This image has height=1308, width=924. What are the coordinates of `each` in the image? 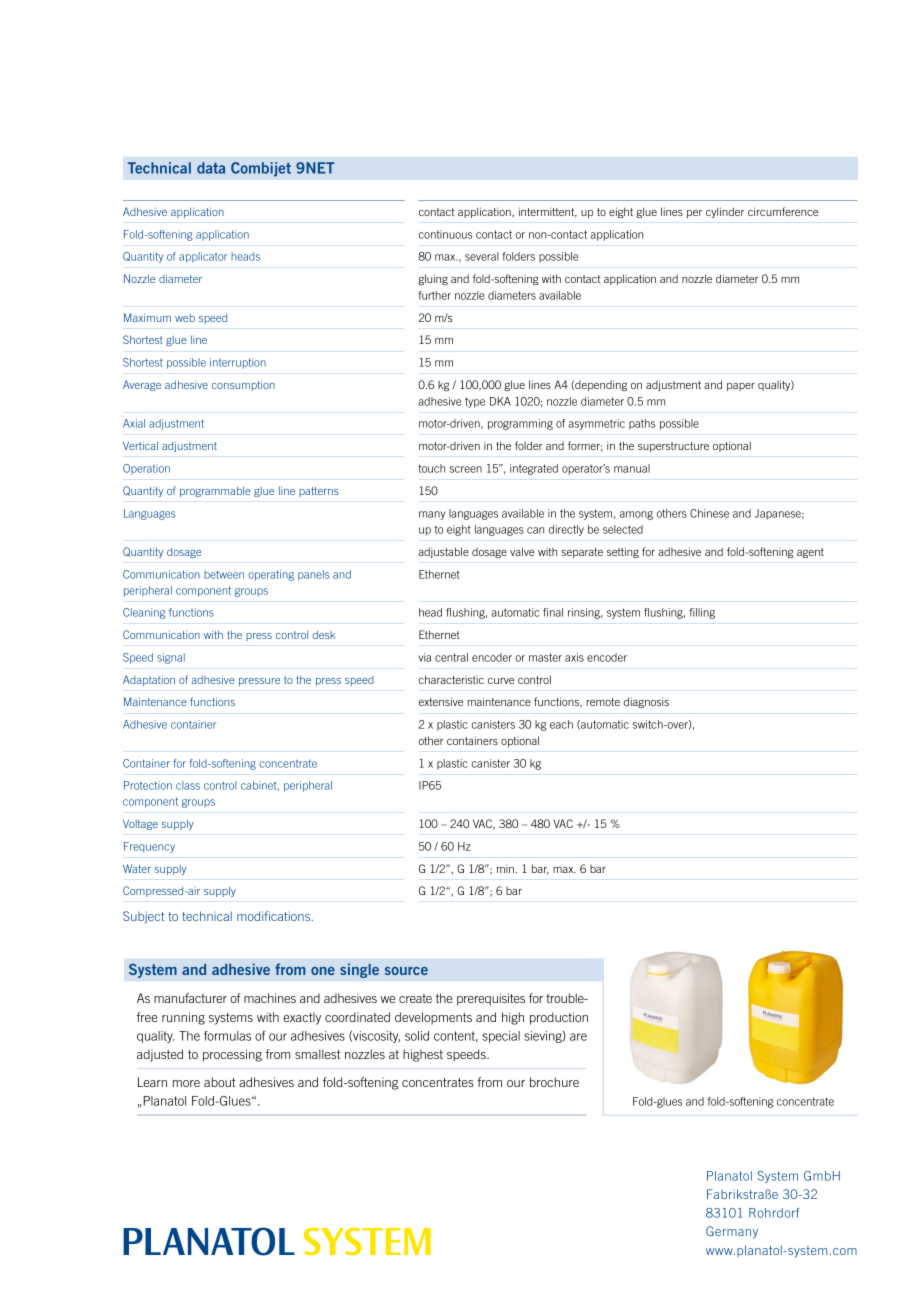 It's located at (561, 724).
